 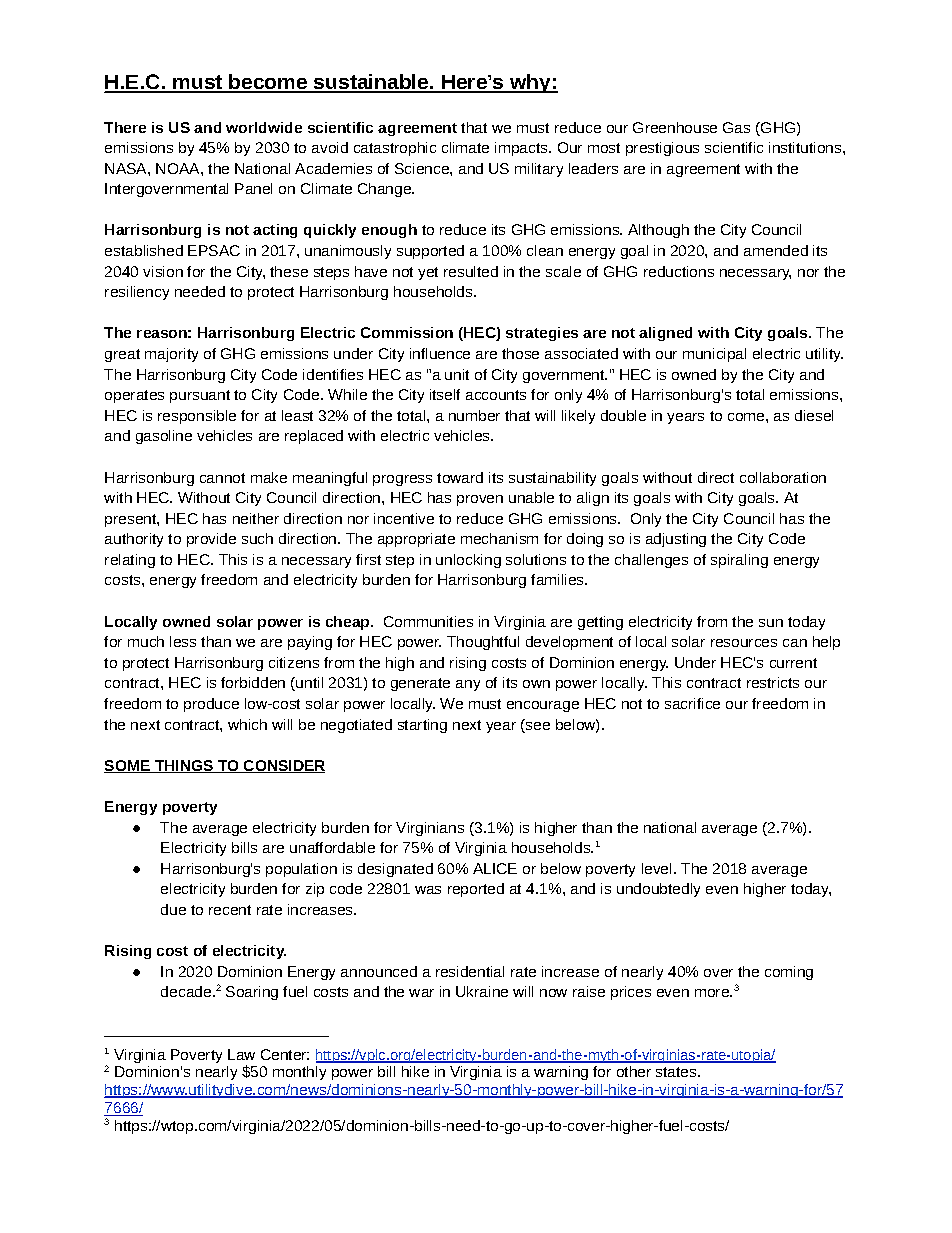 What do you see at coordinates (422, 726) in the document?
I see `starting` at bounding box center [422, 726].
